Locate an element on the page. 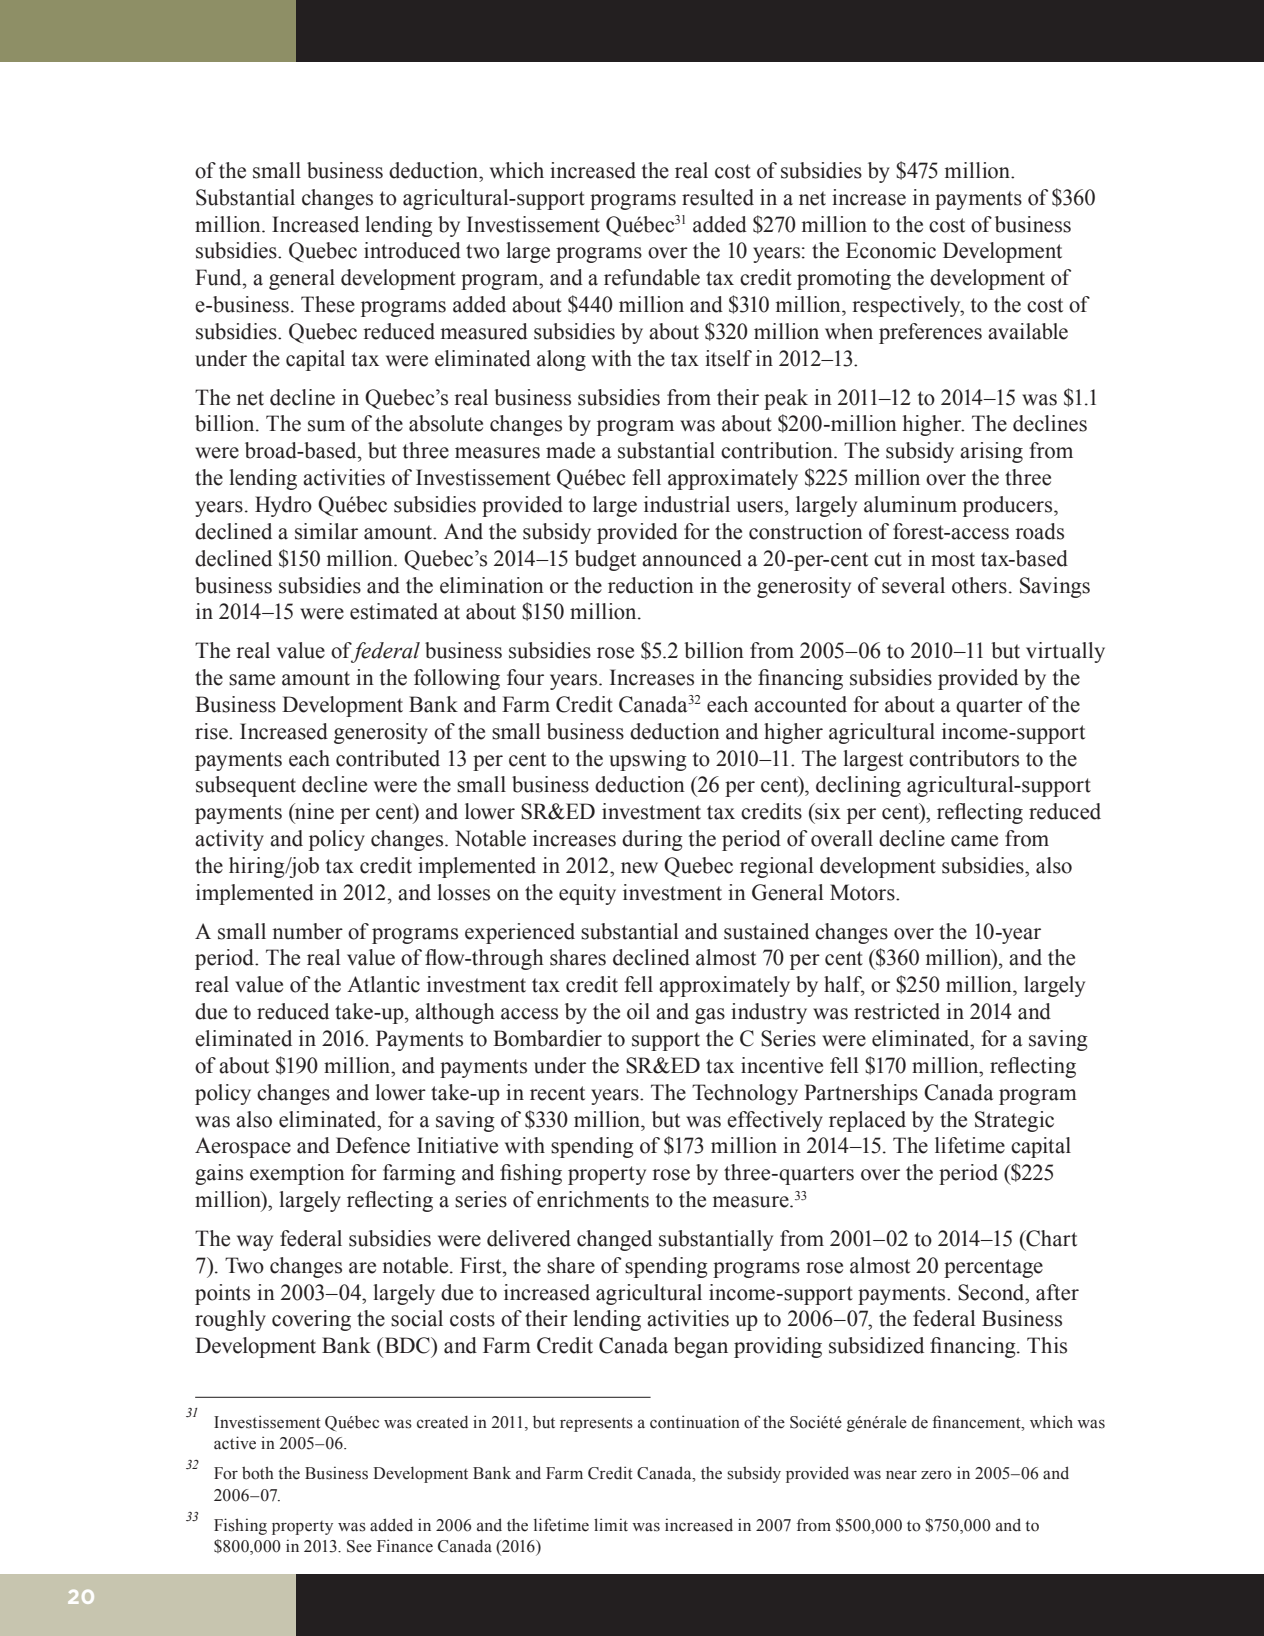 The image size is (1264, 1636). Economic is located at coordinates (891, 250).
